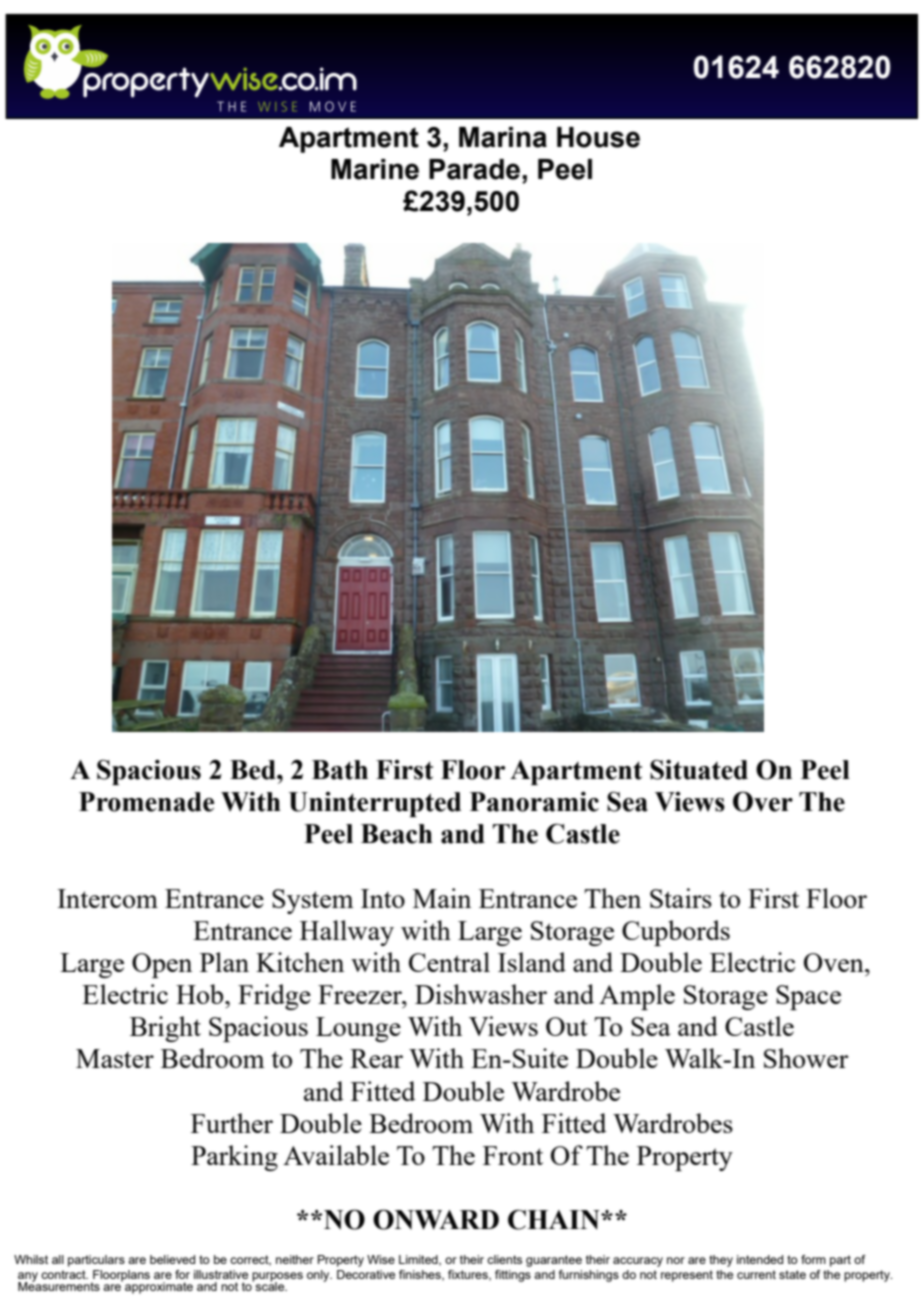 Image resolution: width=924 pixels, height=1308 pixels. What do you see at coordinates (375, 804) in the image?
I see `Uninterrupted` at bounding box center [375, 804].
